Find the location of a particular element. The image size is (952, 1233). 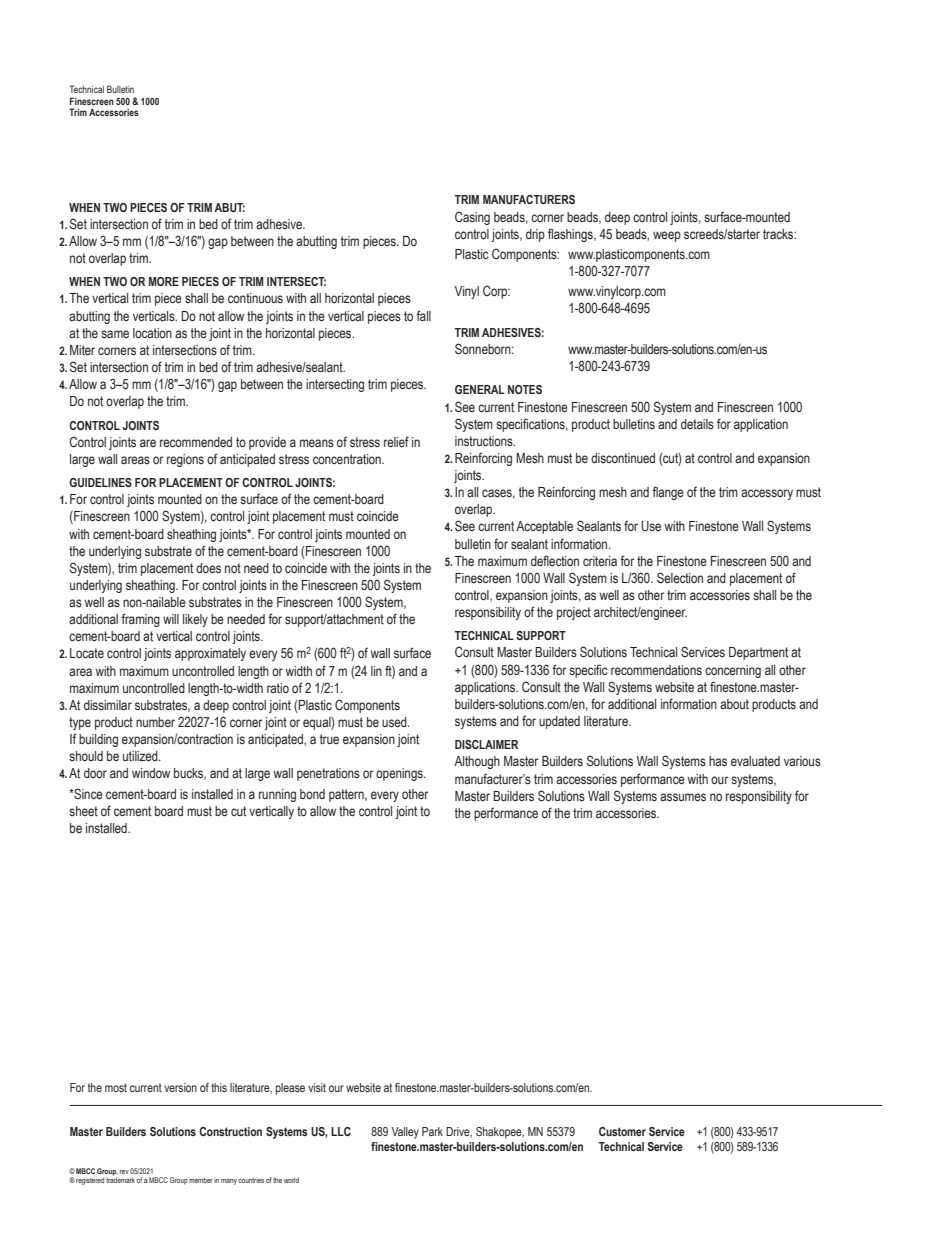

Casing is located at coordinates (472, 218).
